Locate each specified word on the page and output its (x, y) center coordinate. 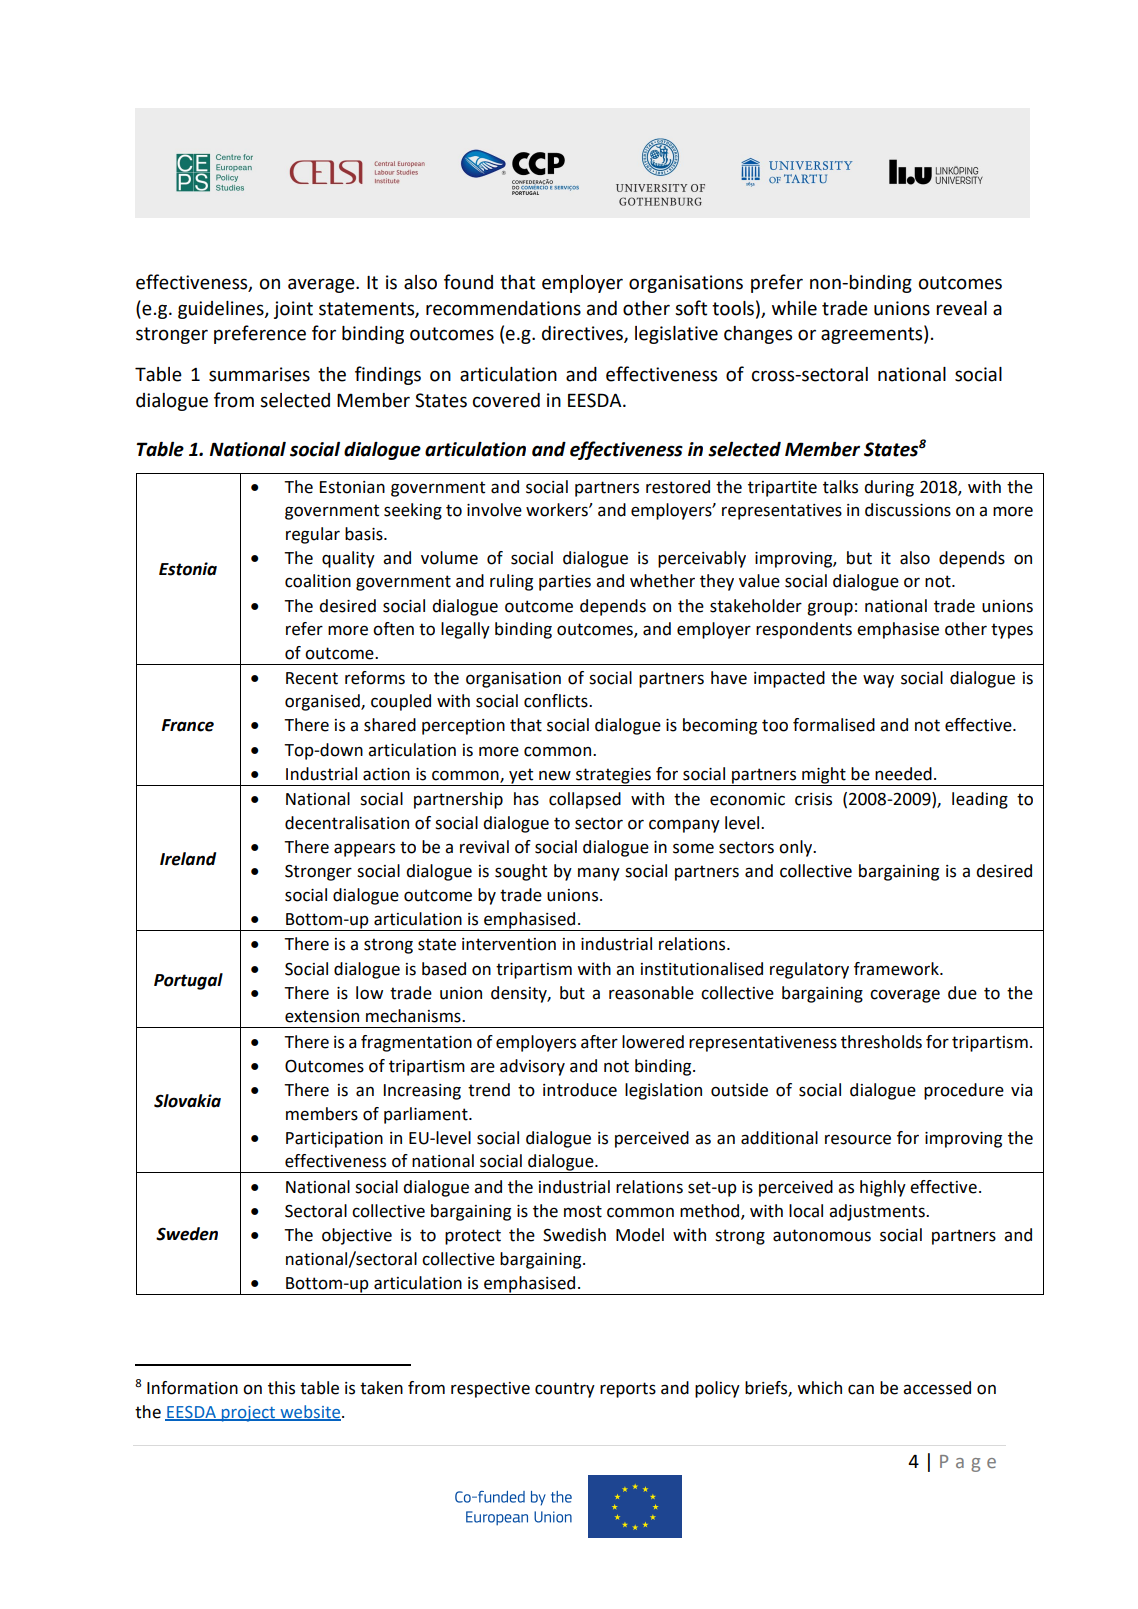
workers (558, 510)
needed (903, 774)
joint (293, 310)
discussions (908, 510)
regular (313, 535)
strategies (613, 777)
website (310, 1412)
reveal (961, 308)
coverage (905, 996)
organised (323, 702)
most (583, 1211)
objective (357, 1236)
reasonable (651, 993)
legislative (676, 335)
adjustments (878, 1212)
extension (322, 1016)
